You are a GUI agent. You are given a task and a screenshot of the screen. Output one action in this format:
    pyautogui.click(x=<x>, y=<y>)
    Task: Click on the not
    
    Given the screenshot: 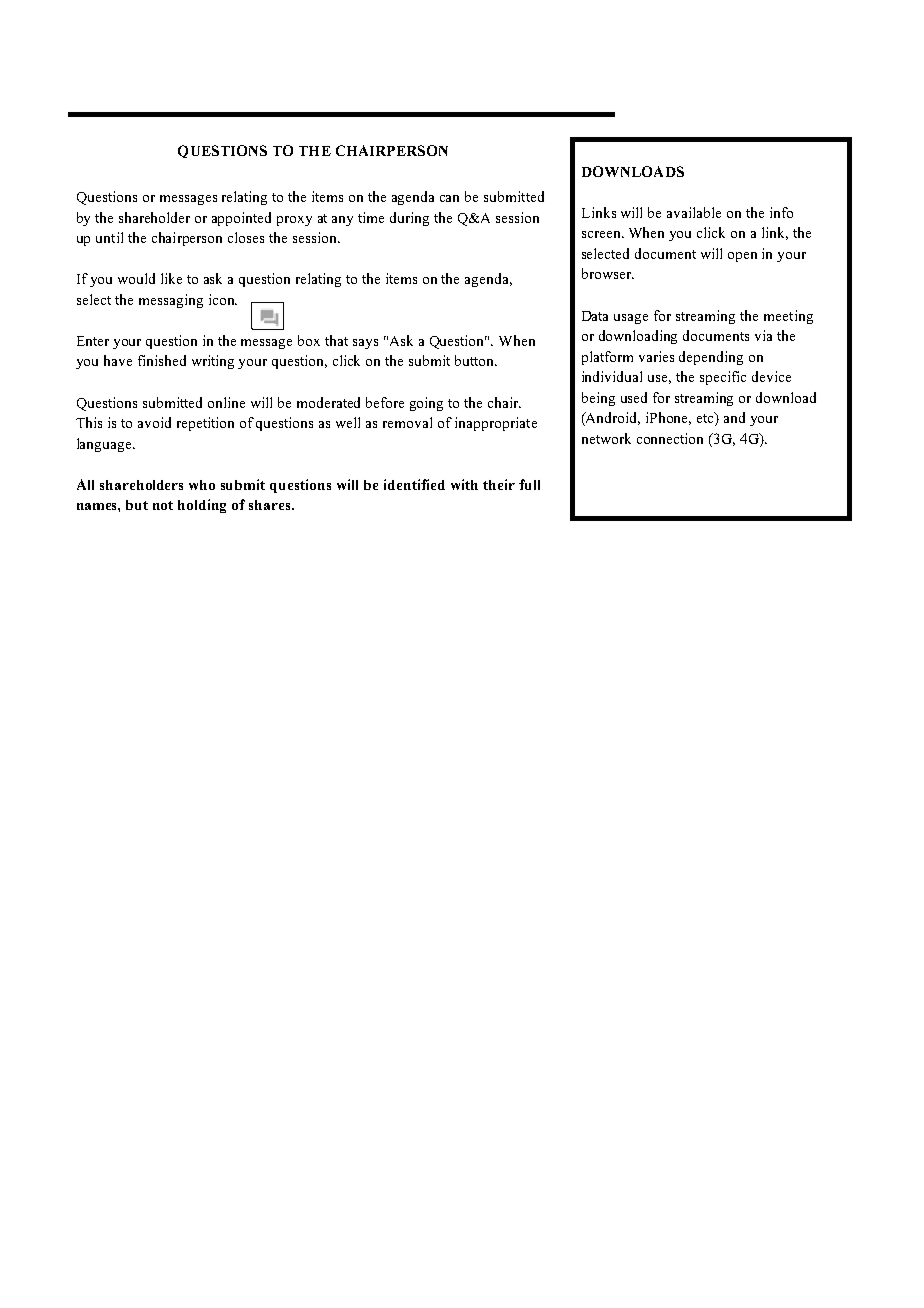 What is the action you would take?
    pyautogui.click(x=163, y=505)
